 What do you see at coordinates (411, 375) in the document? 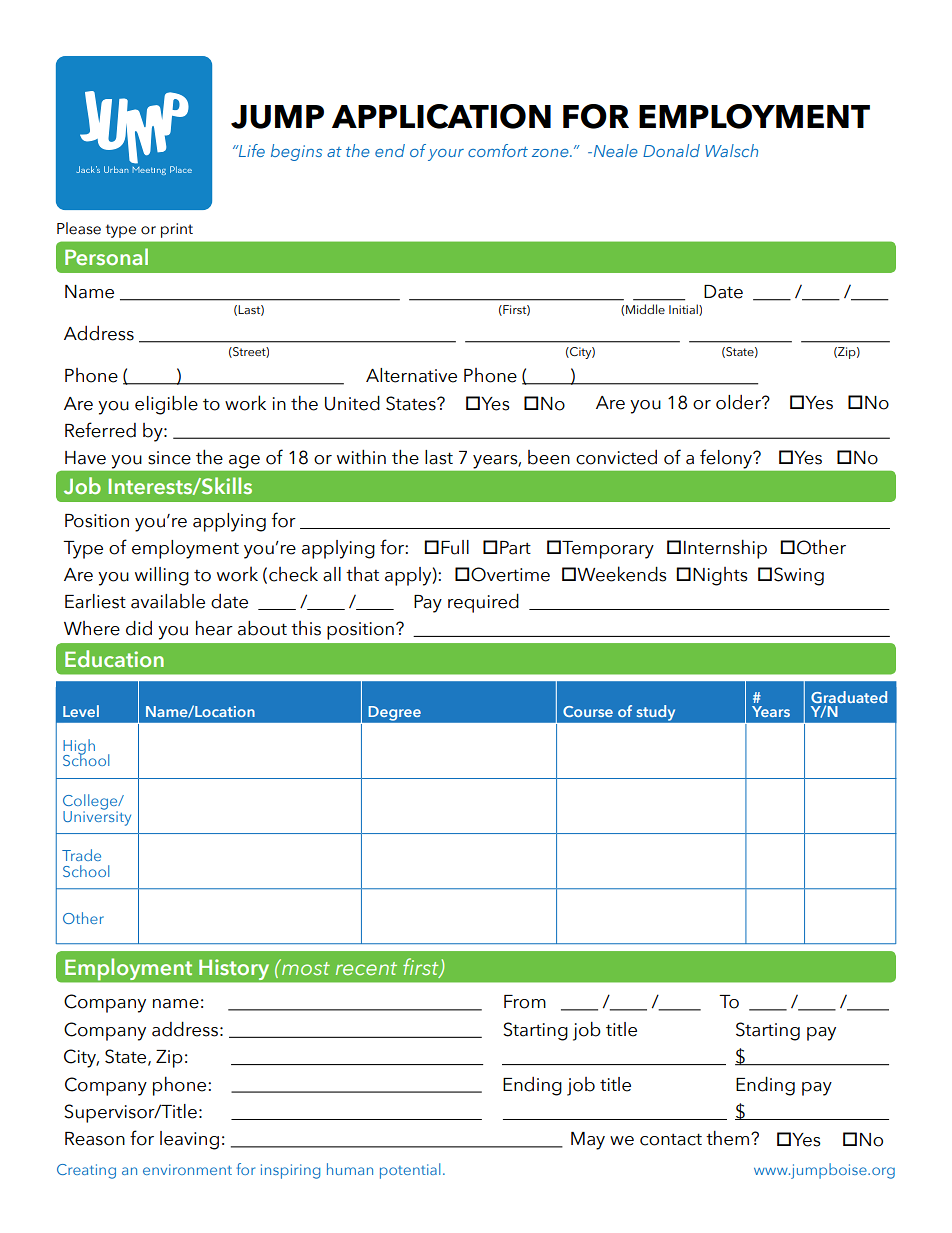
I see `Alternative` at bounding box center [411, 375].
